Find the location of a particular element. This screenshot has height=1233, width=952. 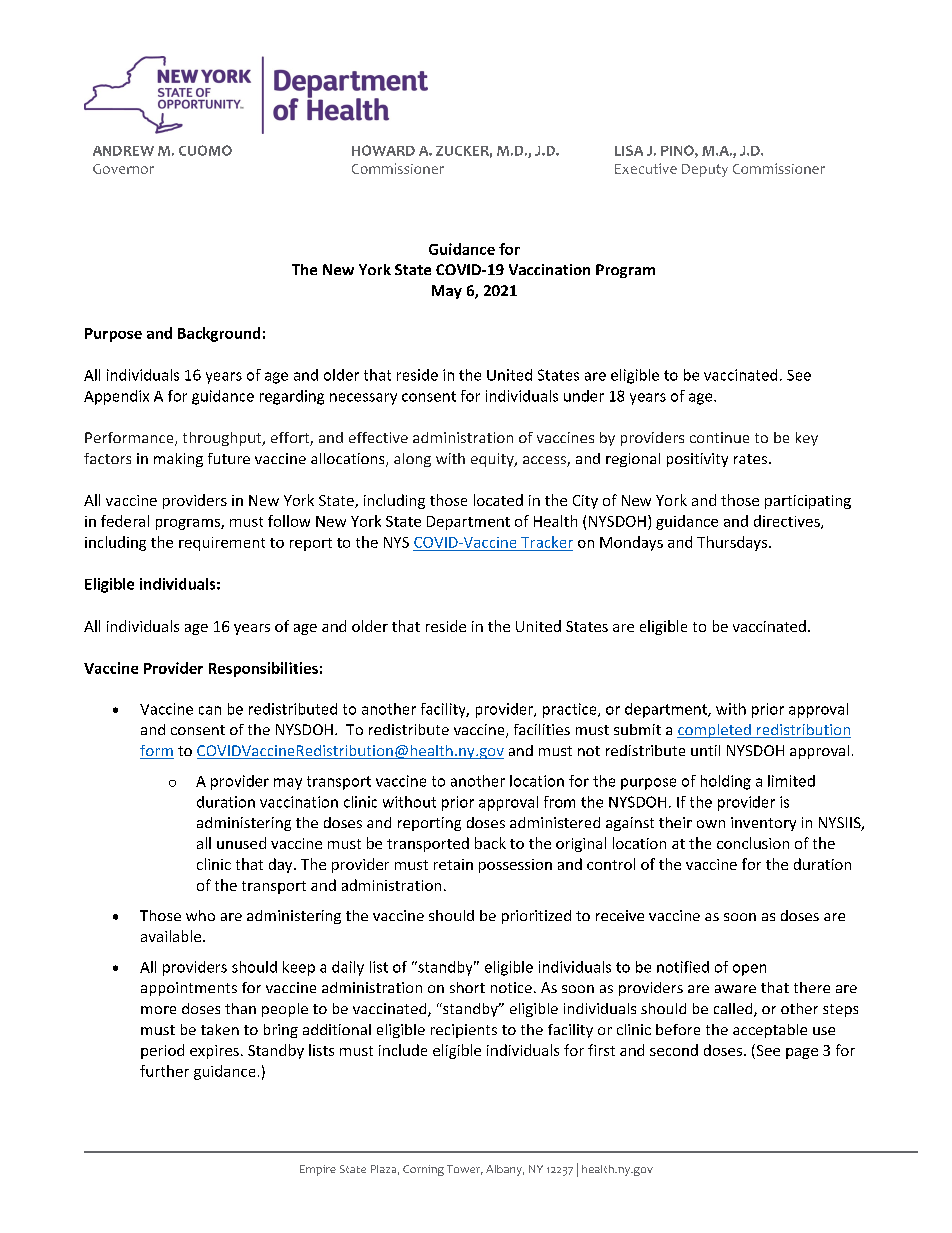

along is located at coordinates (412, 460).
